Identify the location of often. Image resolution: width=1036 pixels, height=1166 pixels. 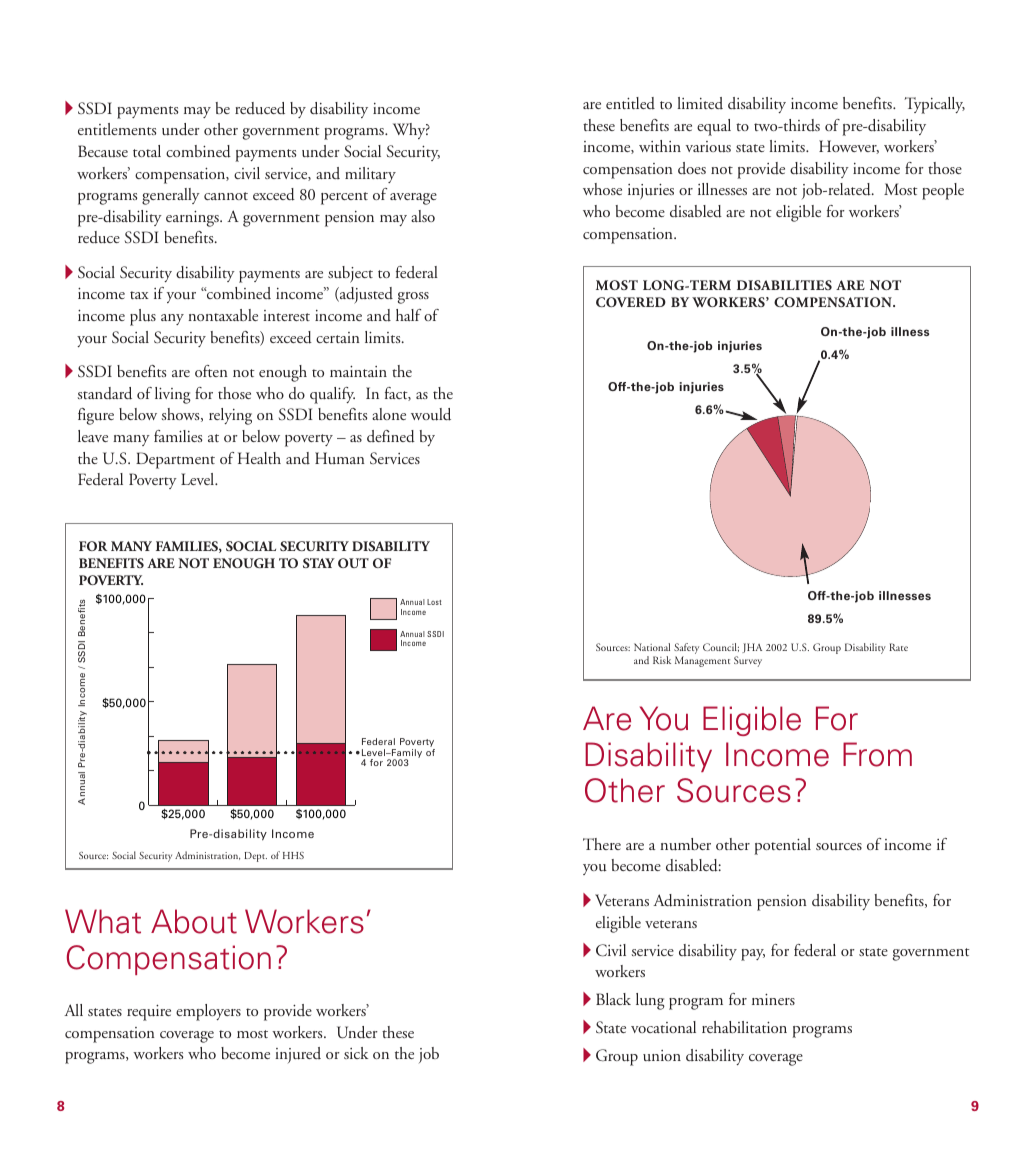
(211, 371).
